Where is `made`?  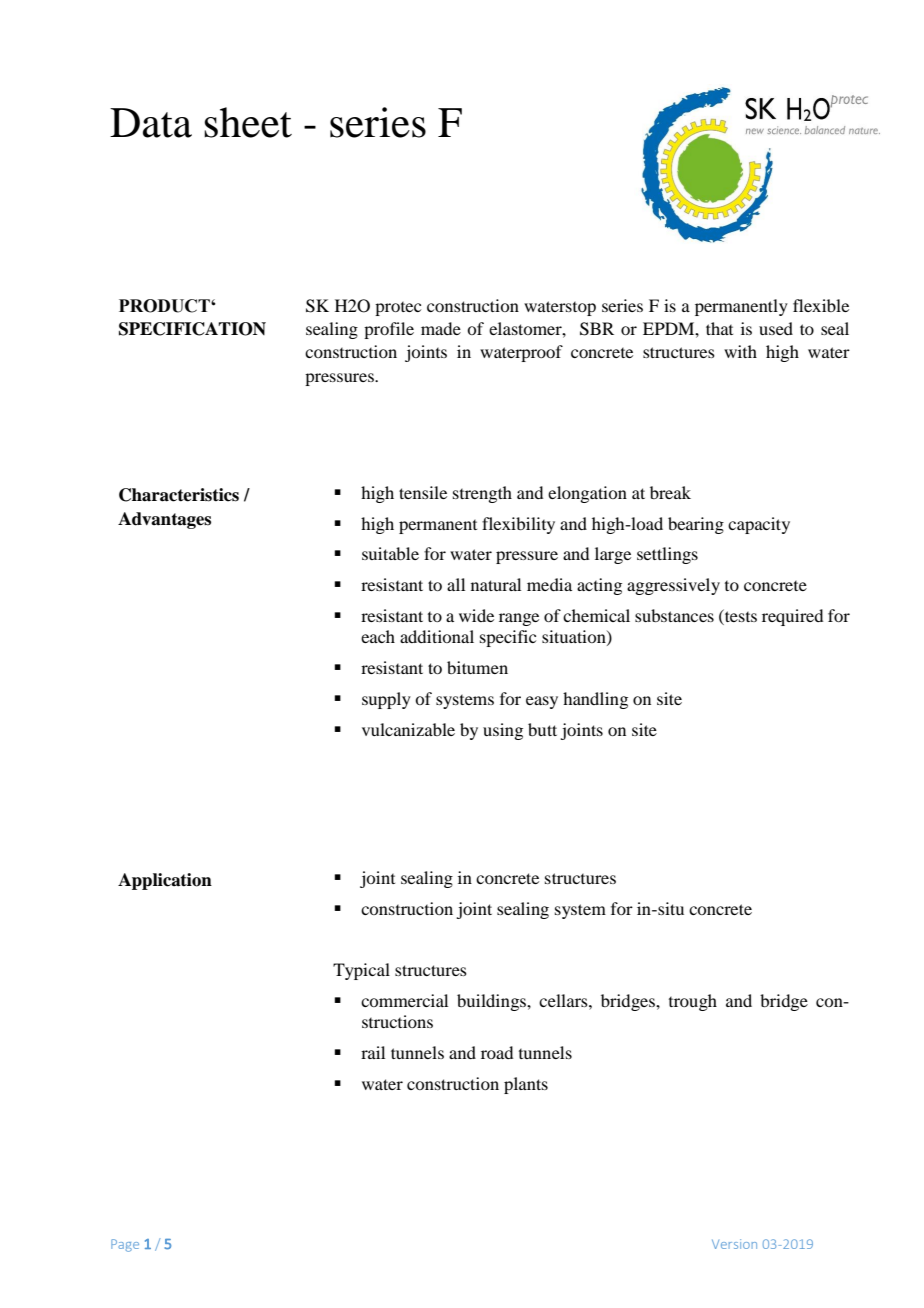 made is located at coordinates (441, 328).
